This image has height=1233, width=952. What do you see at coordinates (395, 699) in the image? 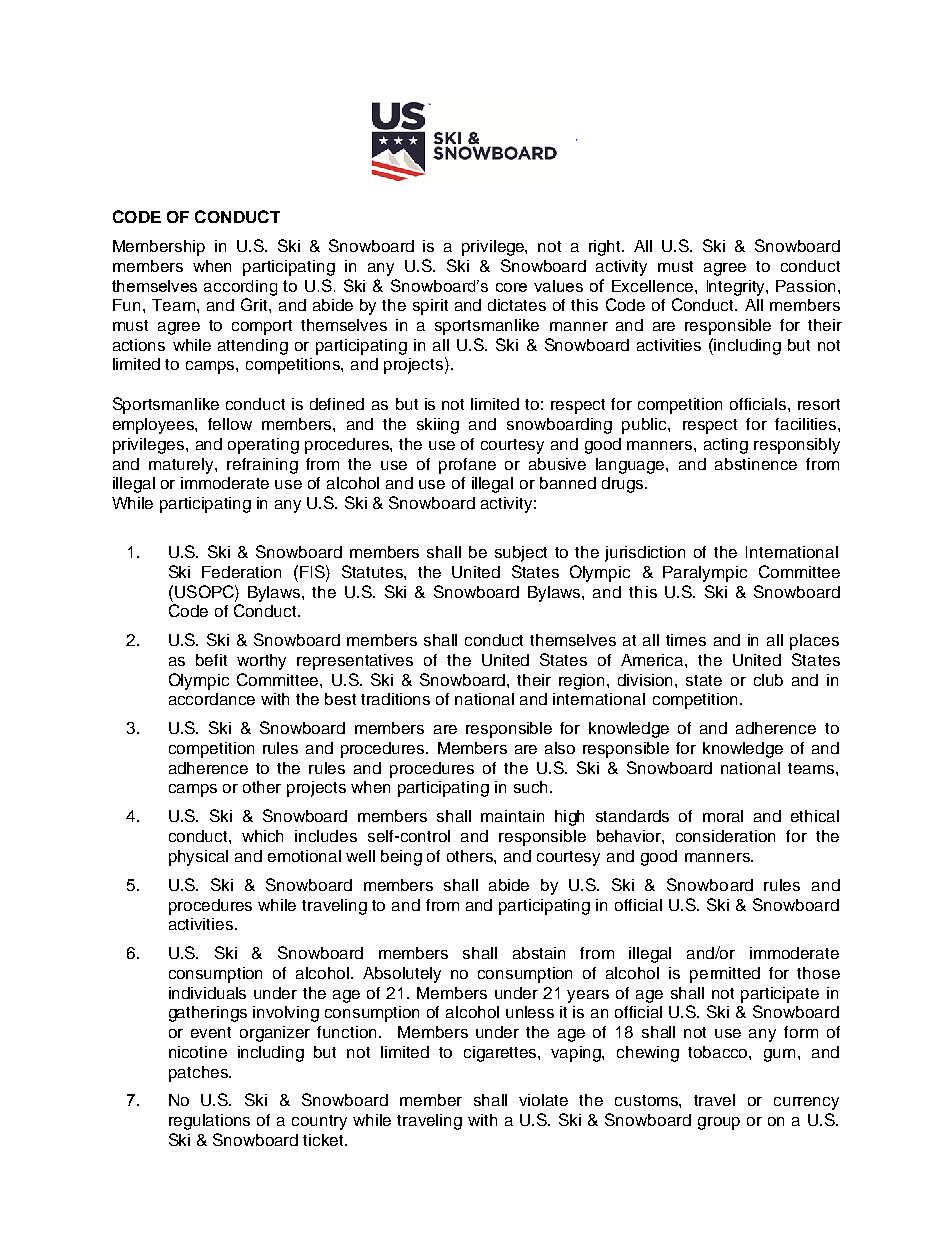
I see `traditions` at bounding box center [395, 699].
